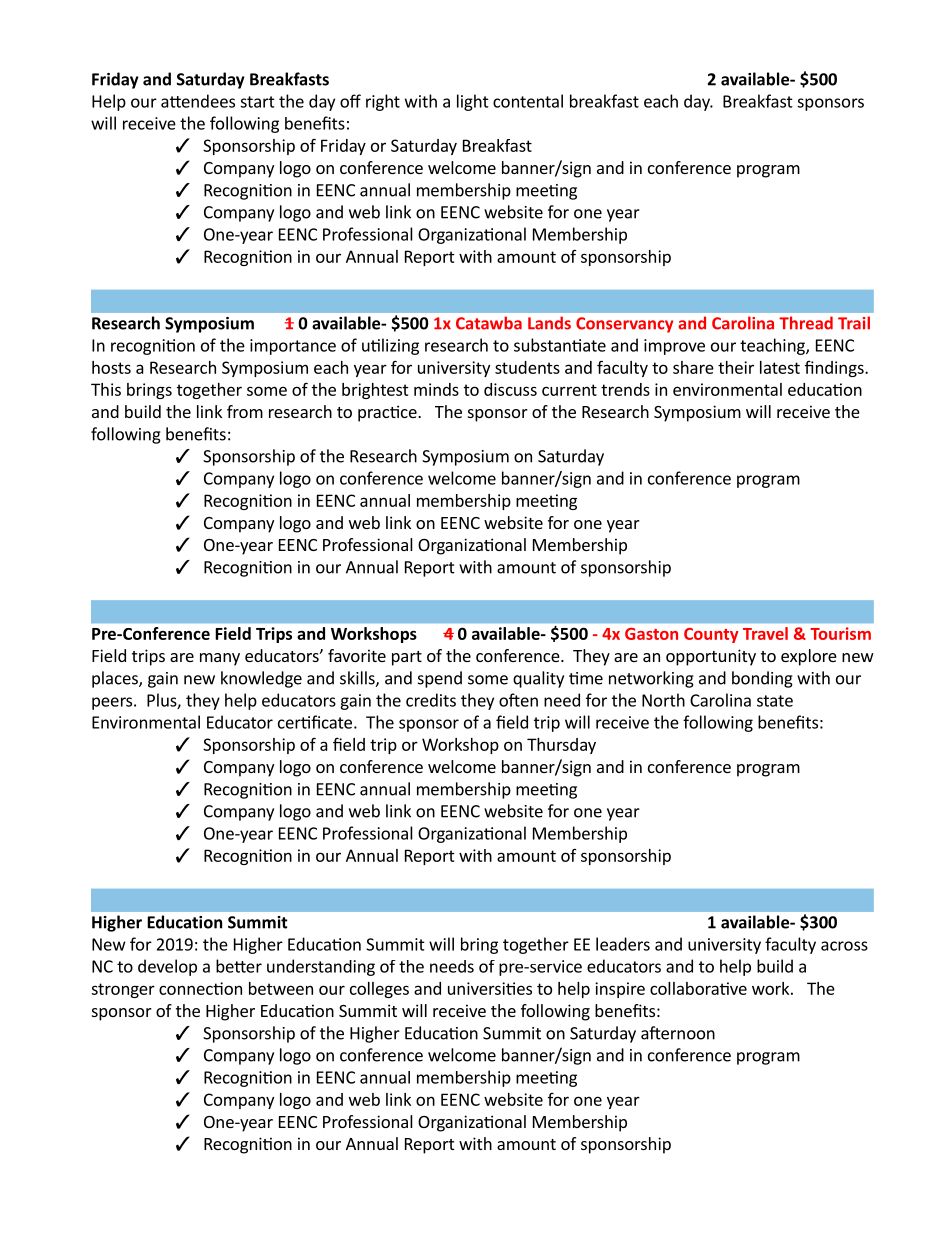  What do you see at coordinates (762, 679) in the screenshot?
I see `bonding` at bounding box center [762, 679].
